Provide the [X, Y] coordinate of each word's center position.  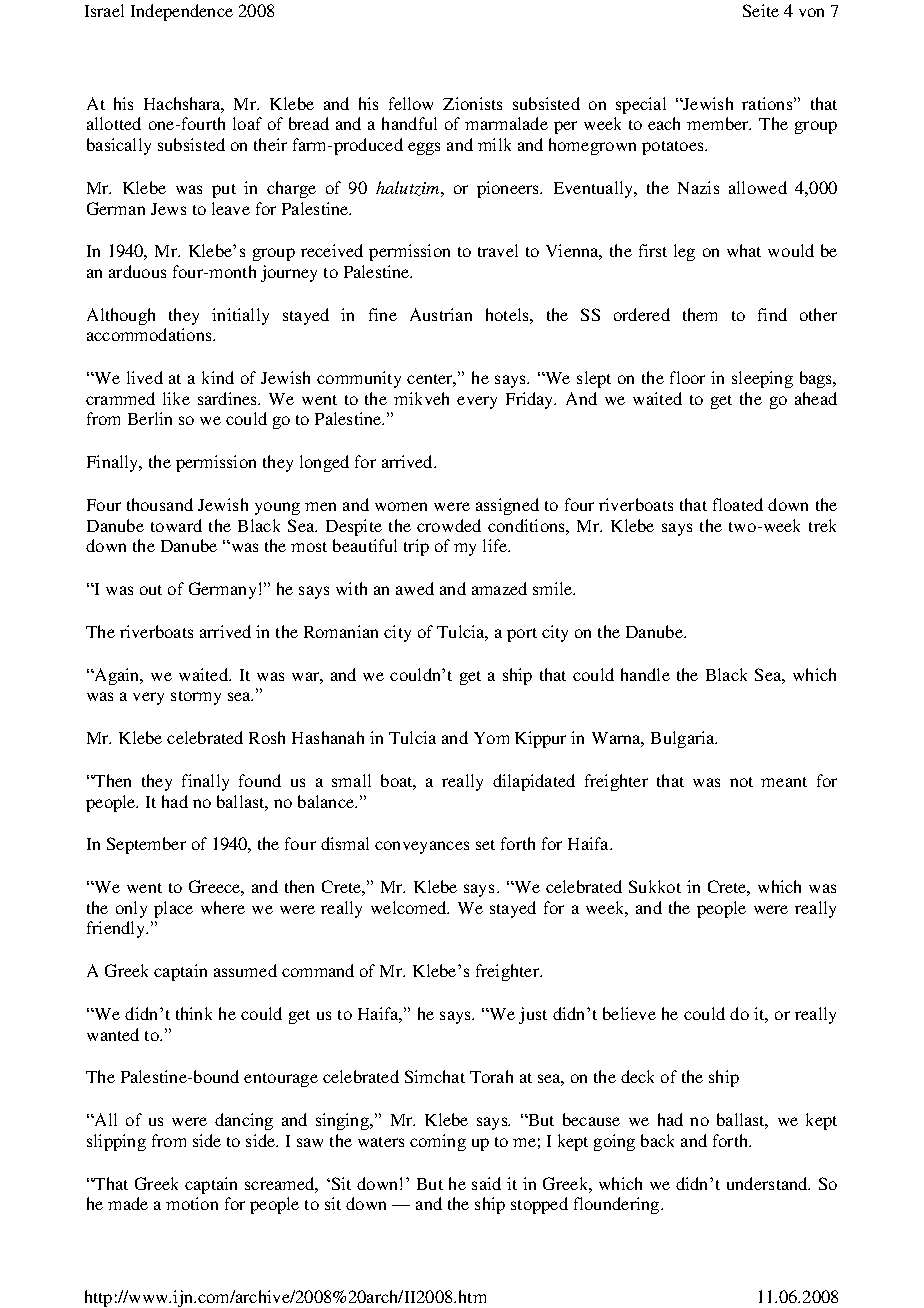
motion [192, 1203]
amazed [499, 588]
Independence [182, 12]
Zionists [472, 103]
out [151, 590]
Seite [761, 10]
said [486, 1183]
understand [768, 1183]
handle [645, 674]
